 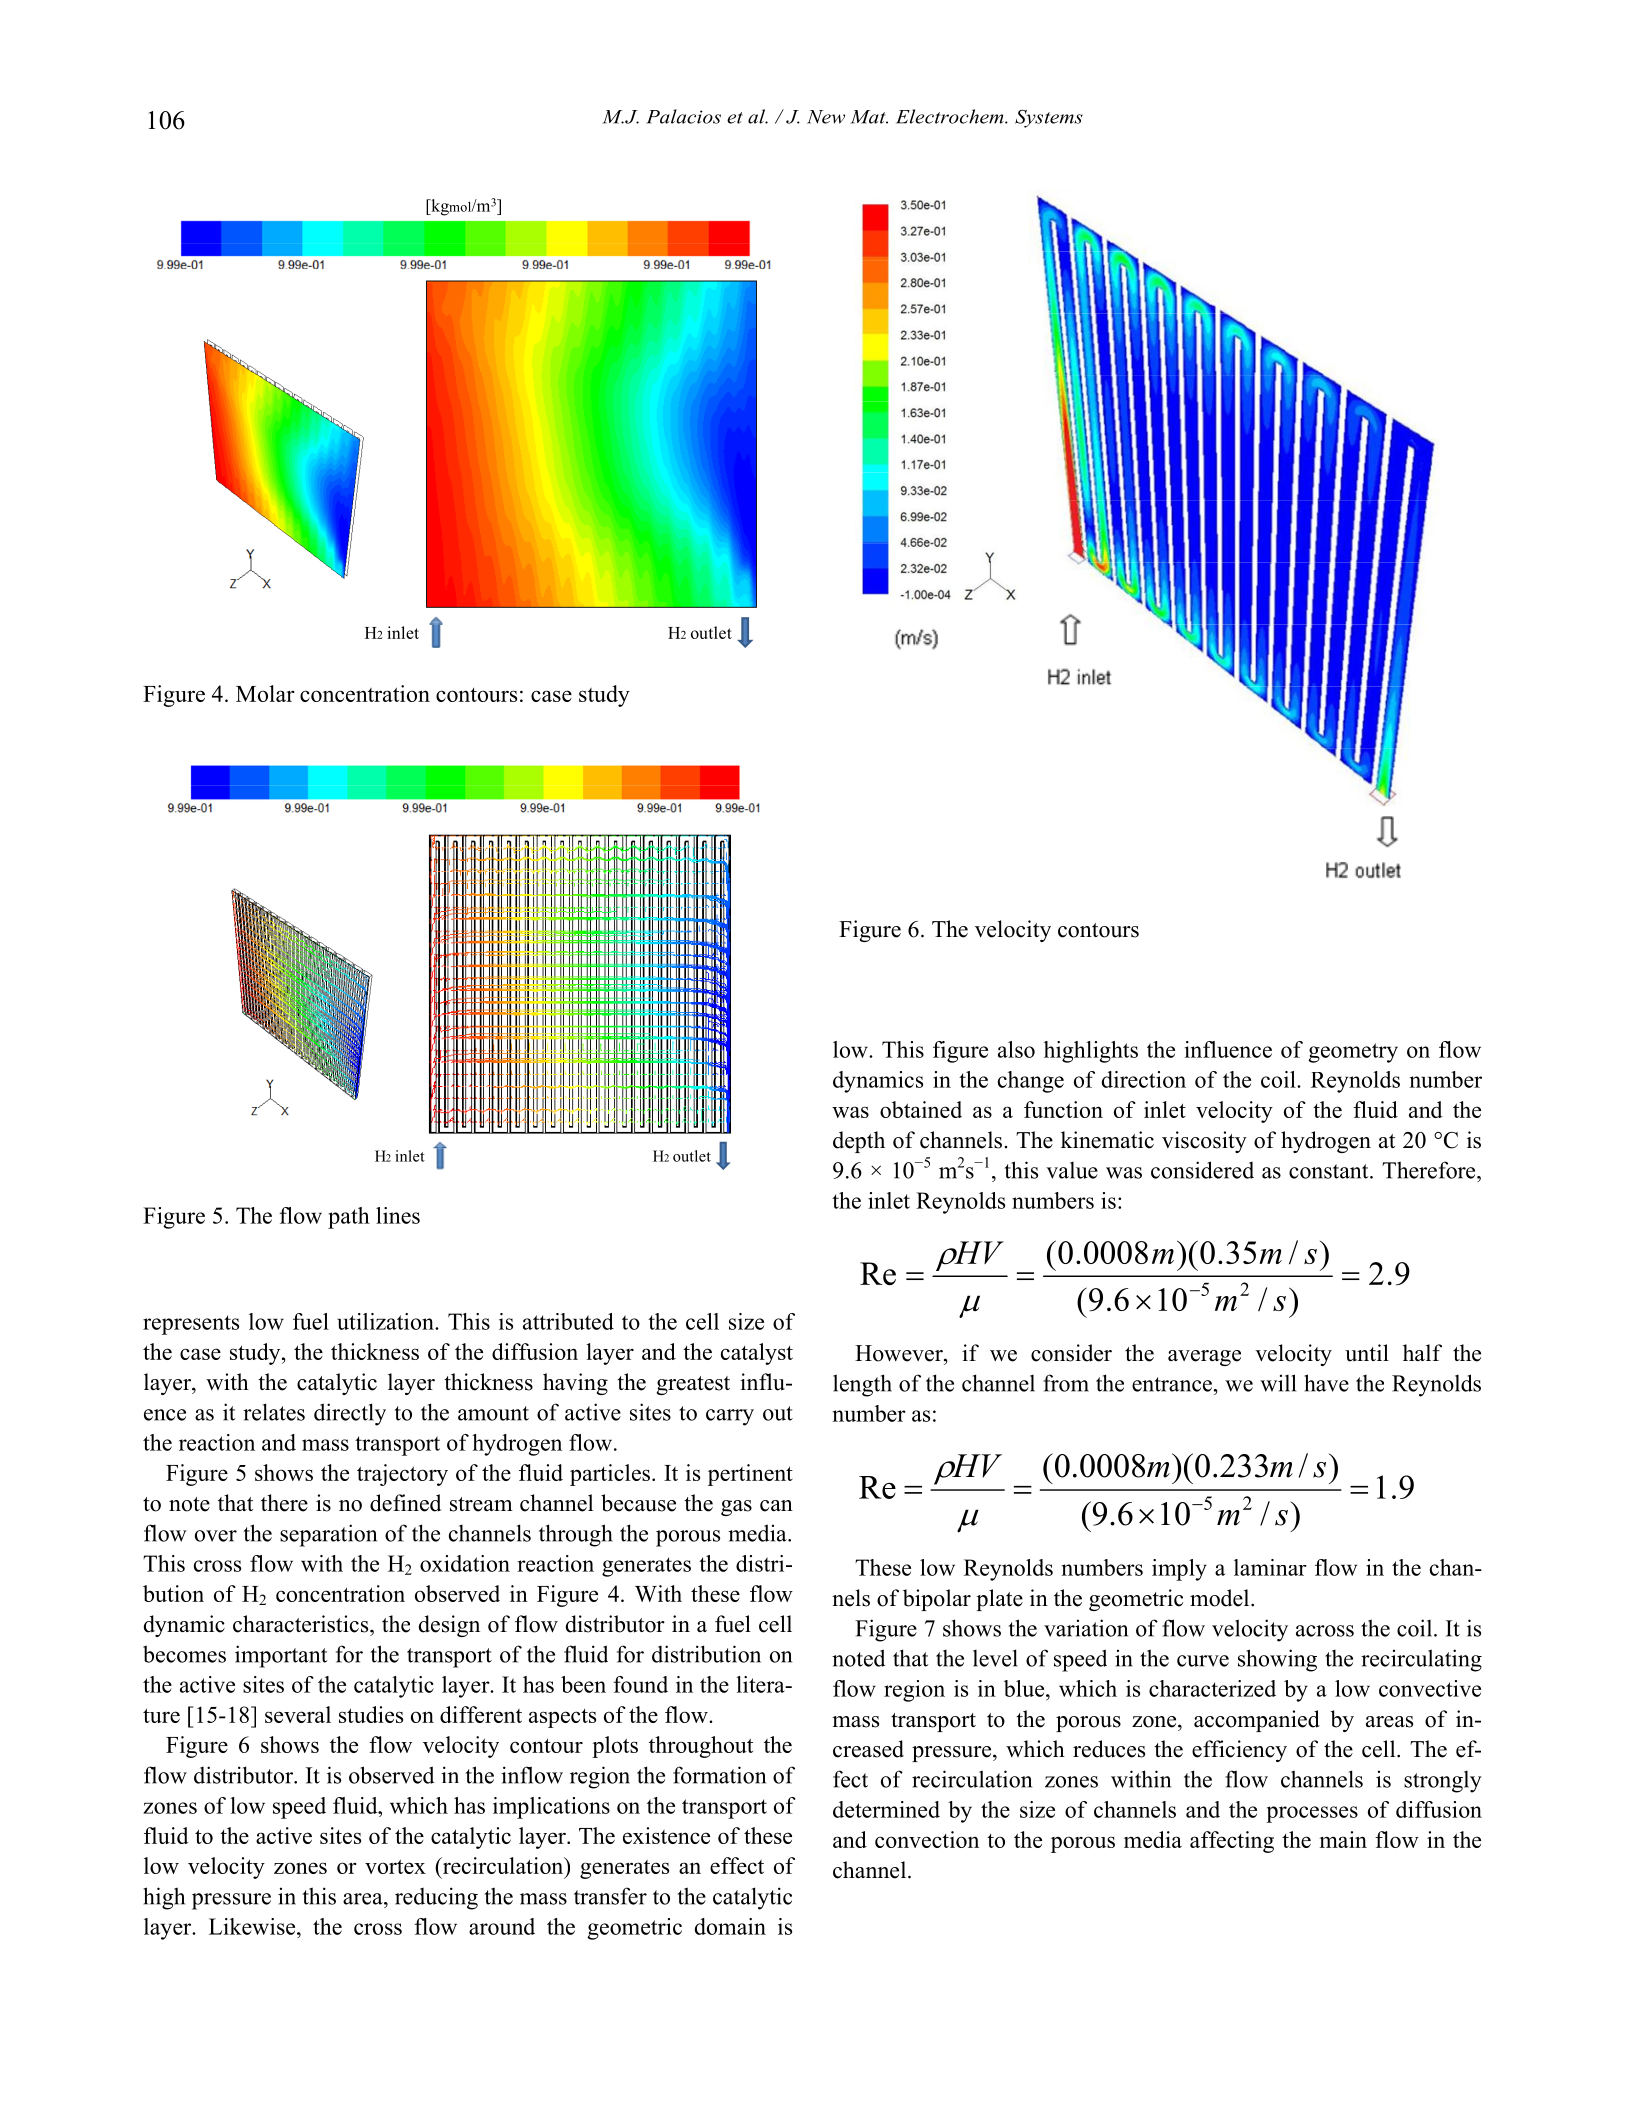 I want to click on determined, so click(x=886, y=1809).
